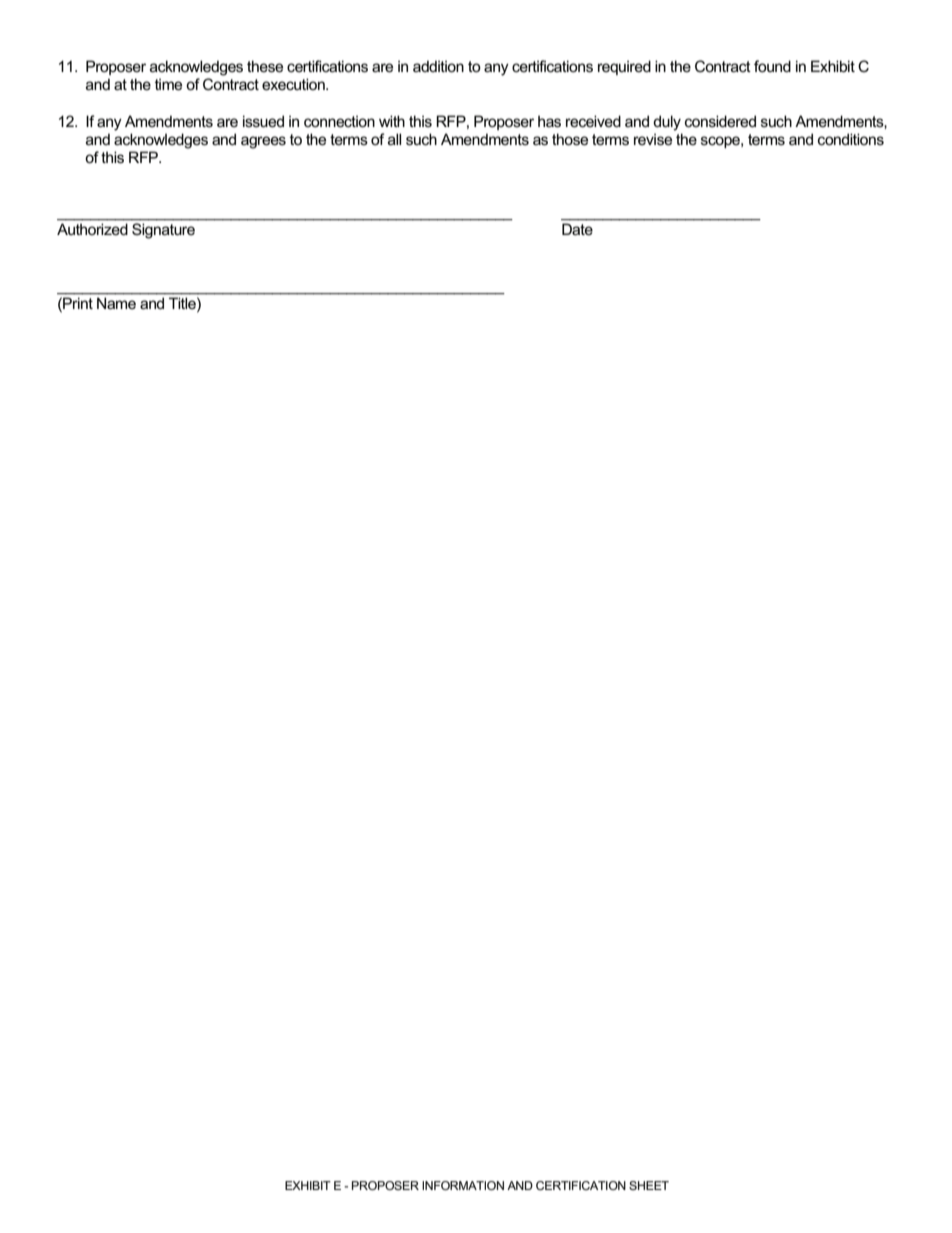  What do you see at coordinates (653, 139) in the screenshot?
I see `revise` at bounding box center [653, 139].
